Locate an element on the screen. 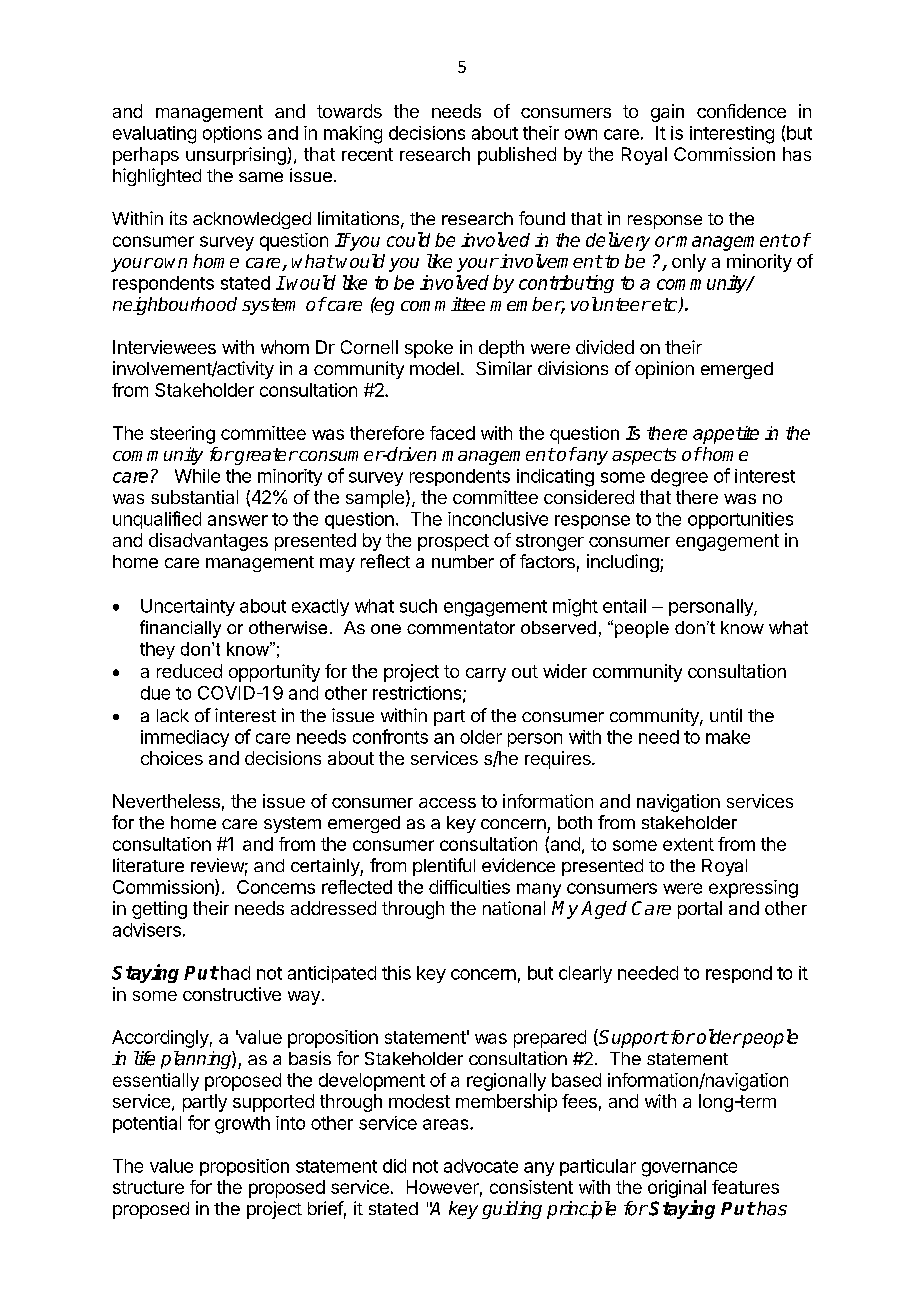 The image size is (924, 1308). growth is located at coordinates (242, 1125).
